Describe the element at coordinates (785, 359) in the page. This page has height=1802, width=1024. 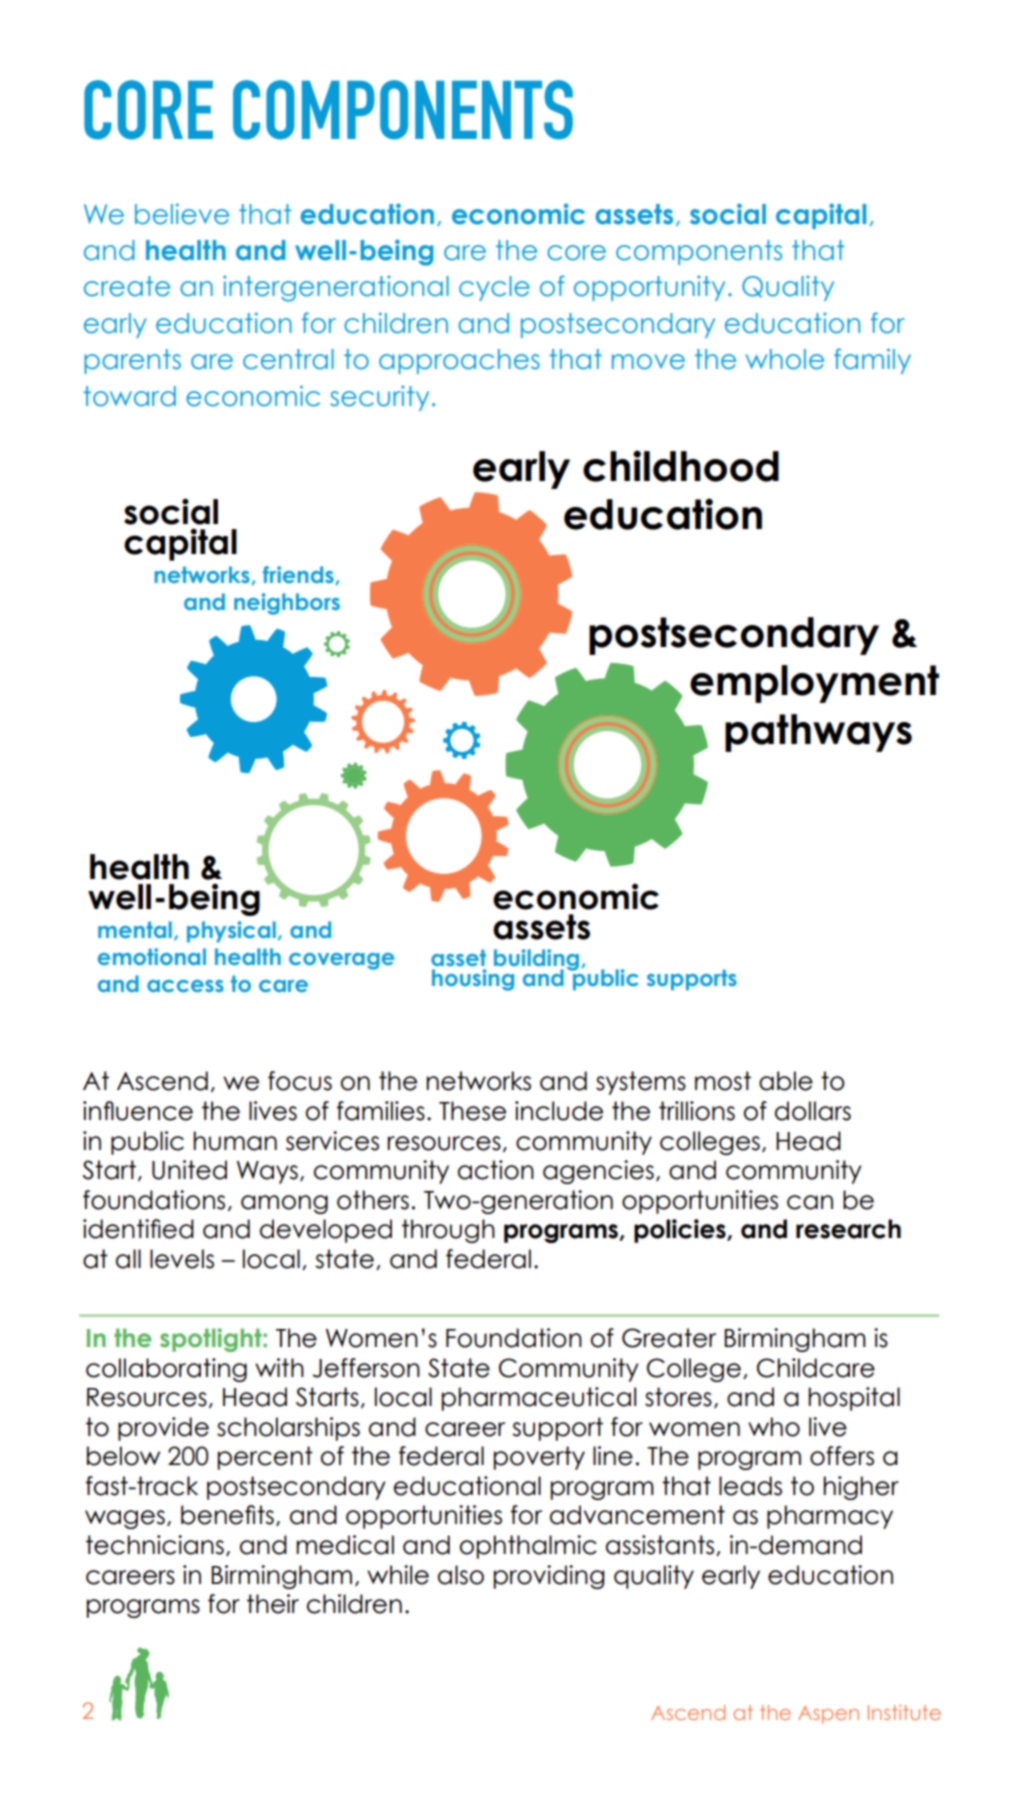
I see `whole` at that location.
